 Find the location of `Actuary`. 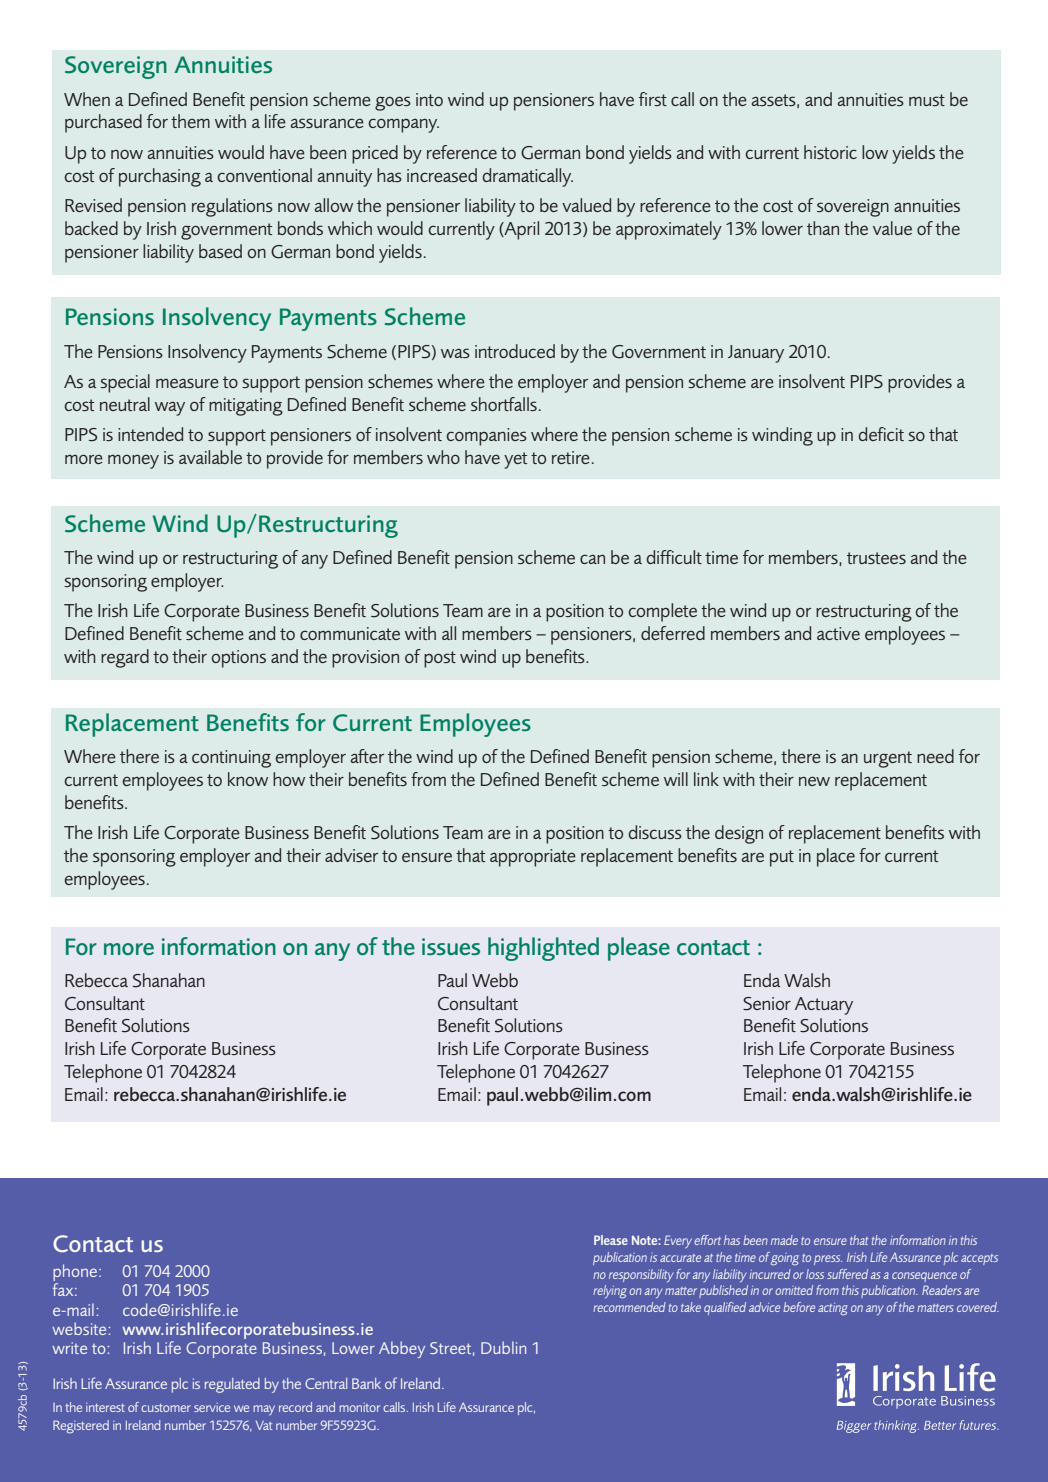

Actuary is located at coordinates (824, 1006).
